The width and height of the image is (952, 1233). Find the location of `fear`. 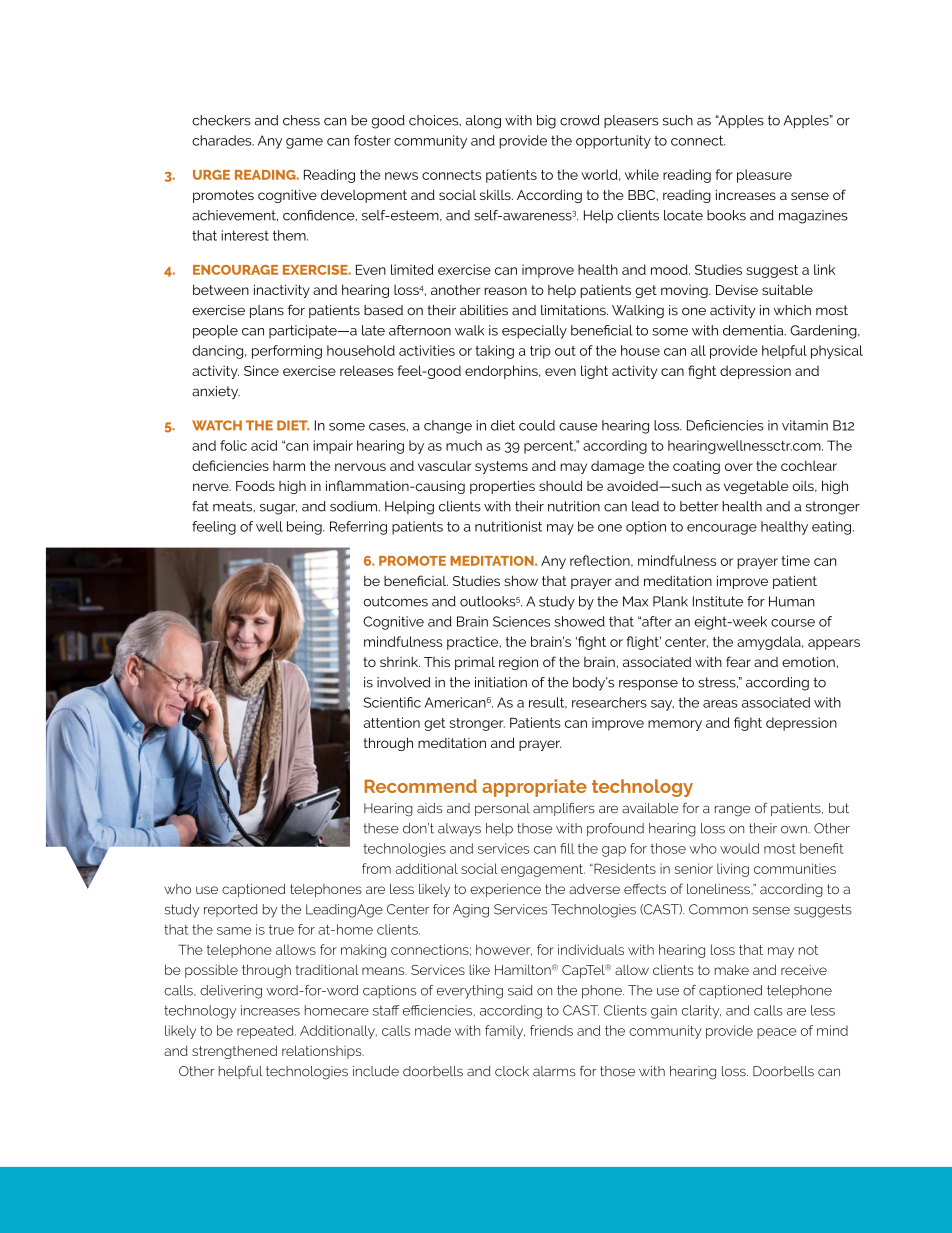

fear is located at coordinates (738, 661).
